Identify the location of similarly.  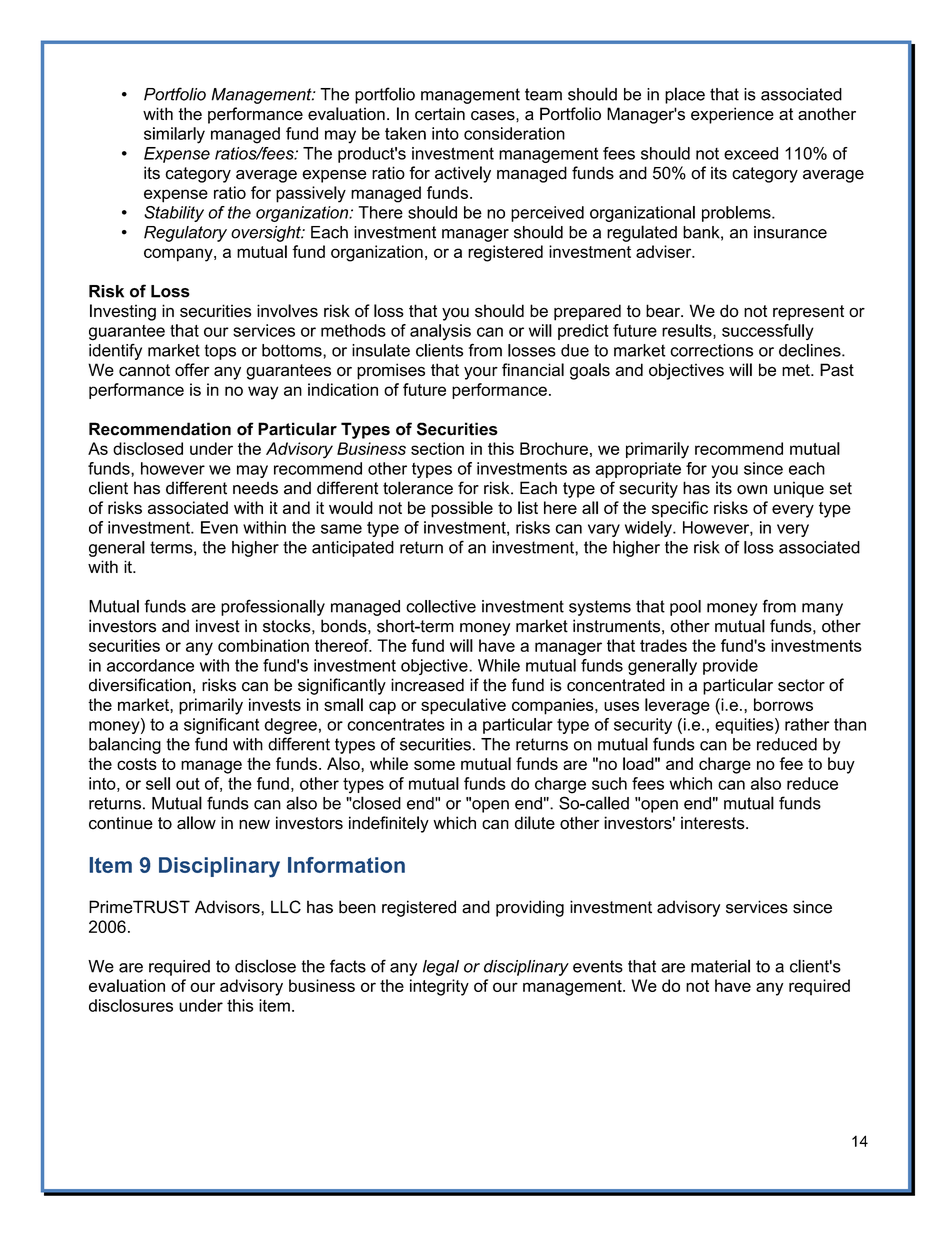
(174, 135).
